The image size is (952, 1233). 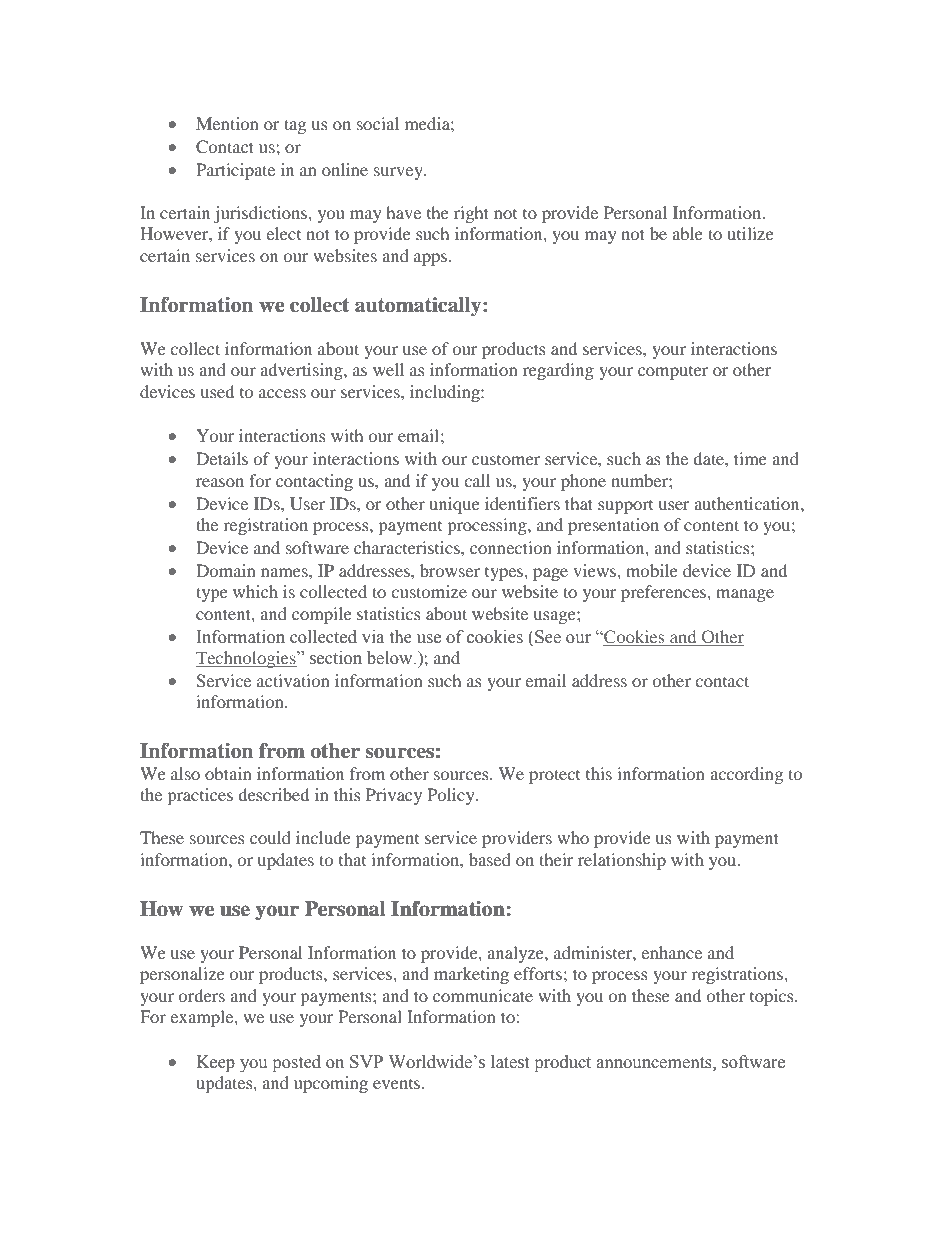 I want to click on able, so click(x=687, y=233).
